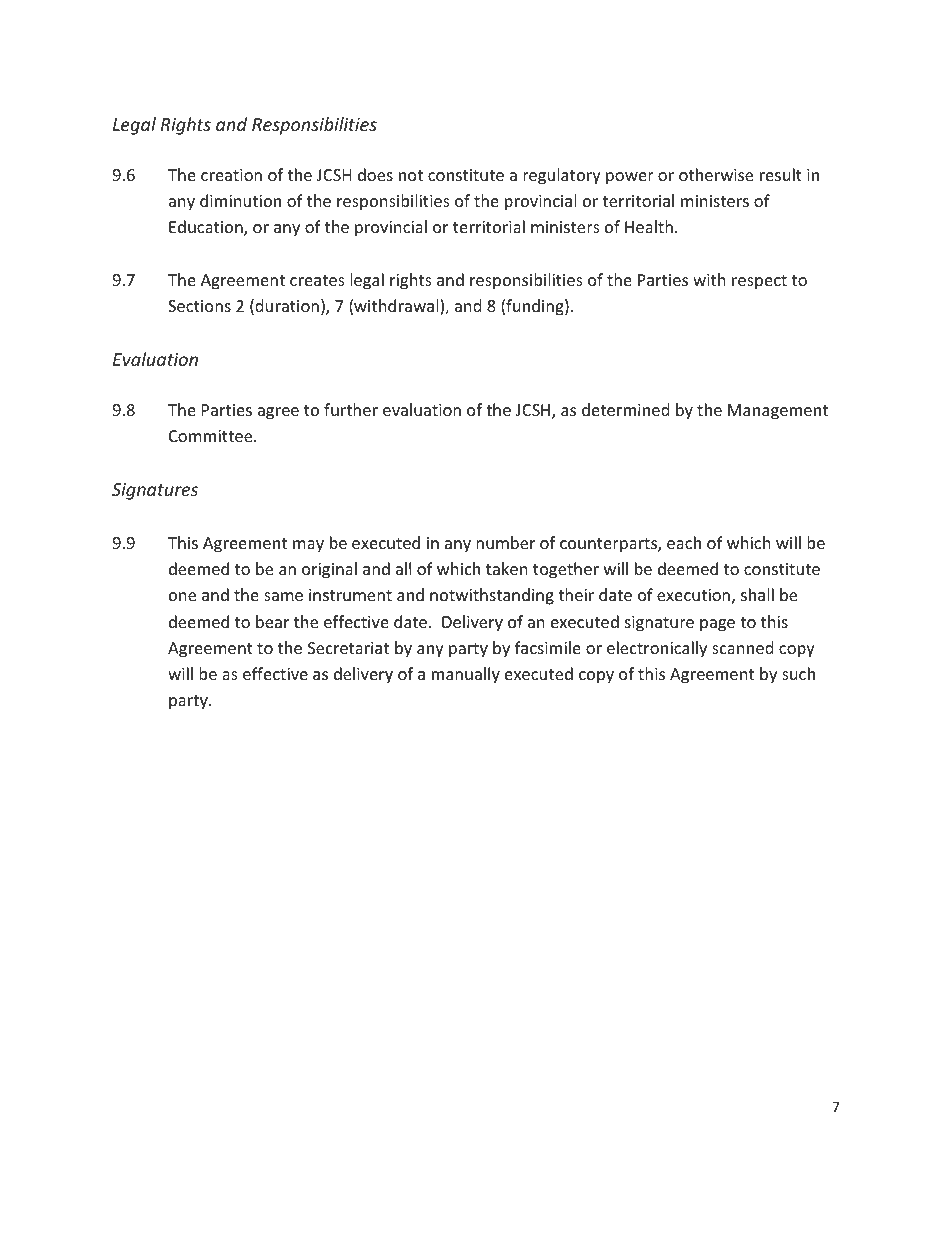 This page has width=952, height=1233. I want to click on number, so click(505, 542).
